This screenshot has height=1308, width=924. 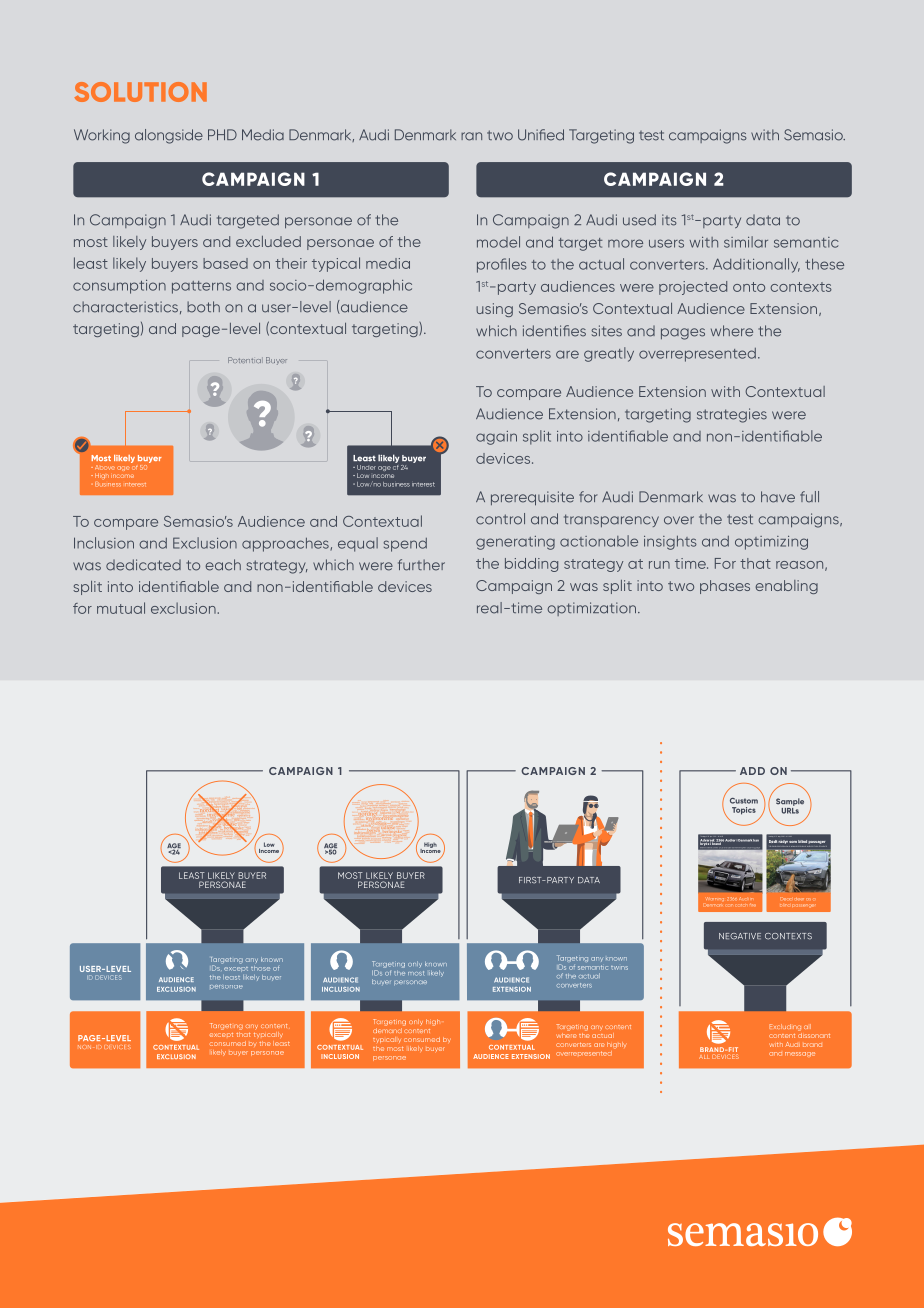 What do you see at coordinates (260, 968) in the screenshot?
I see `those` at bounding box center [260, 968].
